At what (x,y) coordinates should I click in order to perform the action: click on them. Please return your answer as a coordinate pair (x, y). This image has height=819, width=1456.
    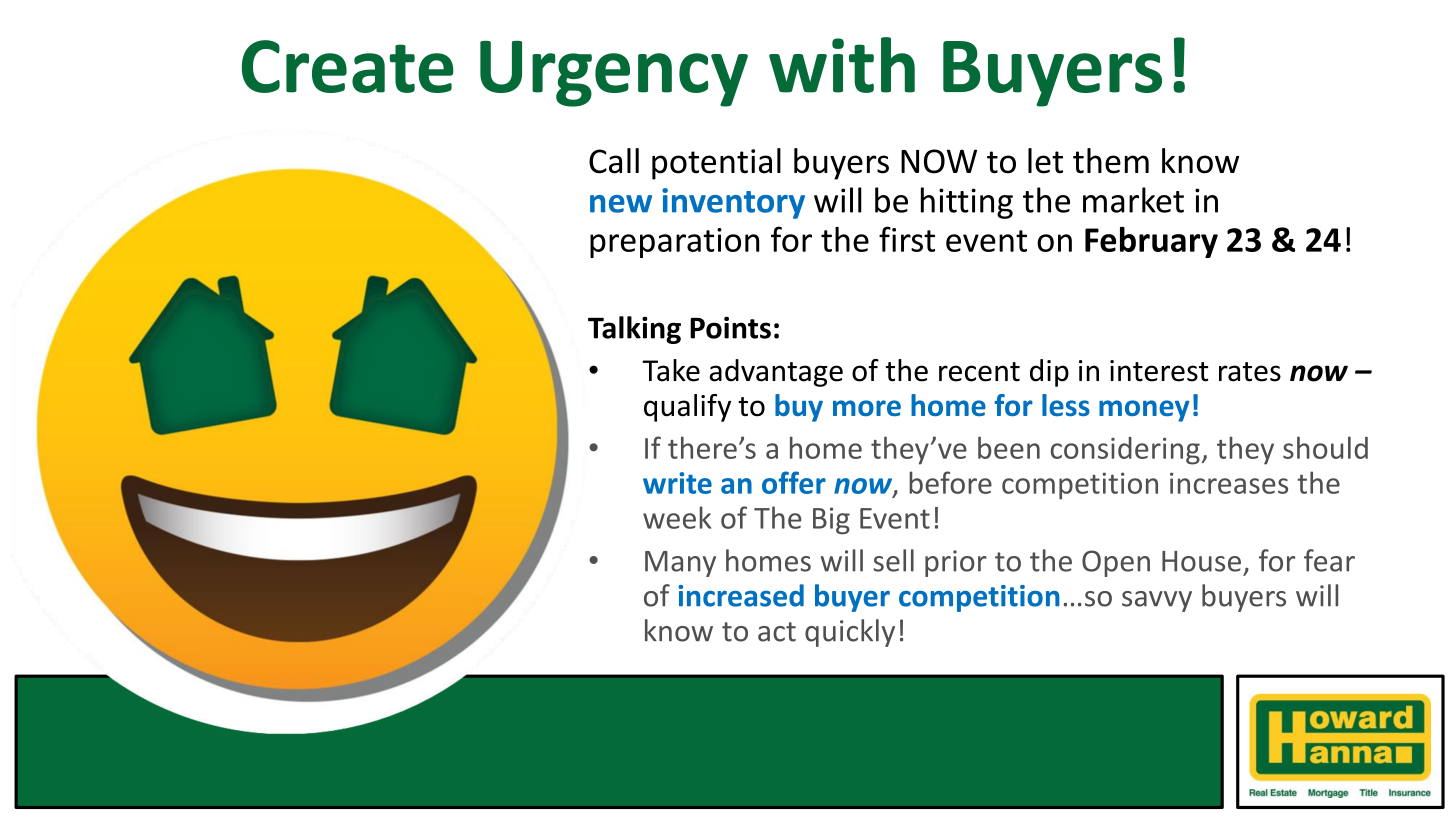
    Looking at the image, I should click on (1111, 161).
